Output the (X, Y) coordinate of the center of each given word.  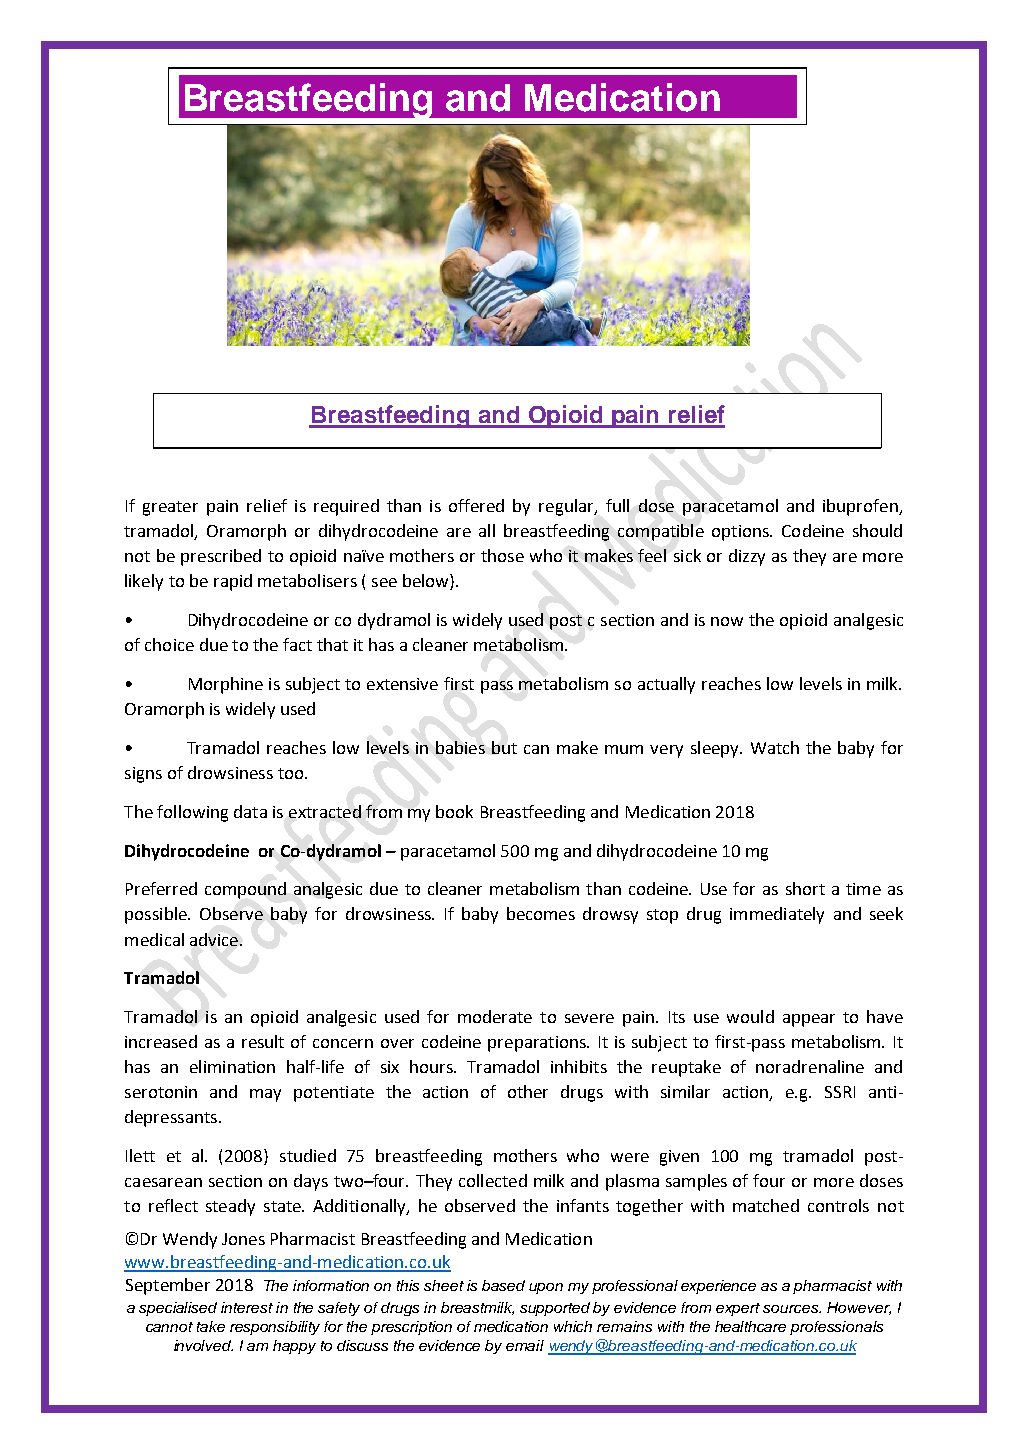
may (265, 1095)
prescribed (221, 557)
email (525, 1345)
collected (493, 1180)
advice (214, 939)
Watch (775, 747)
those (502, 555)
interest (247, 1307)
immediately (777, 915)
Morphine (226, 685)
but (504, 747)
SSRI (840, 1092)
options (741, 533)
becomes (541, 913)
